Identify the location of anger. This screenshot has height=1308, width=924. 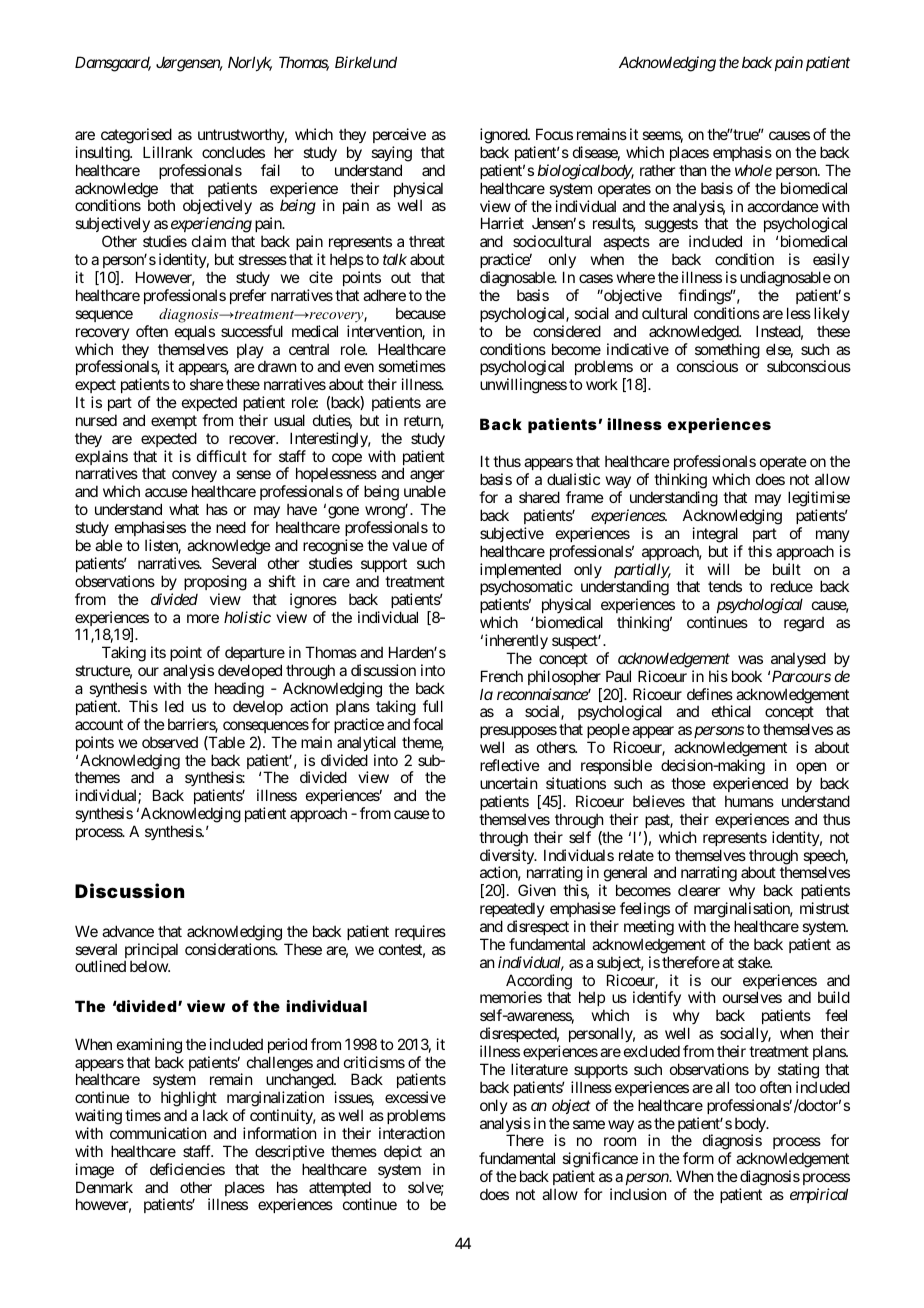
(427, 478).
